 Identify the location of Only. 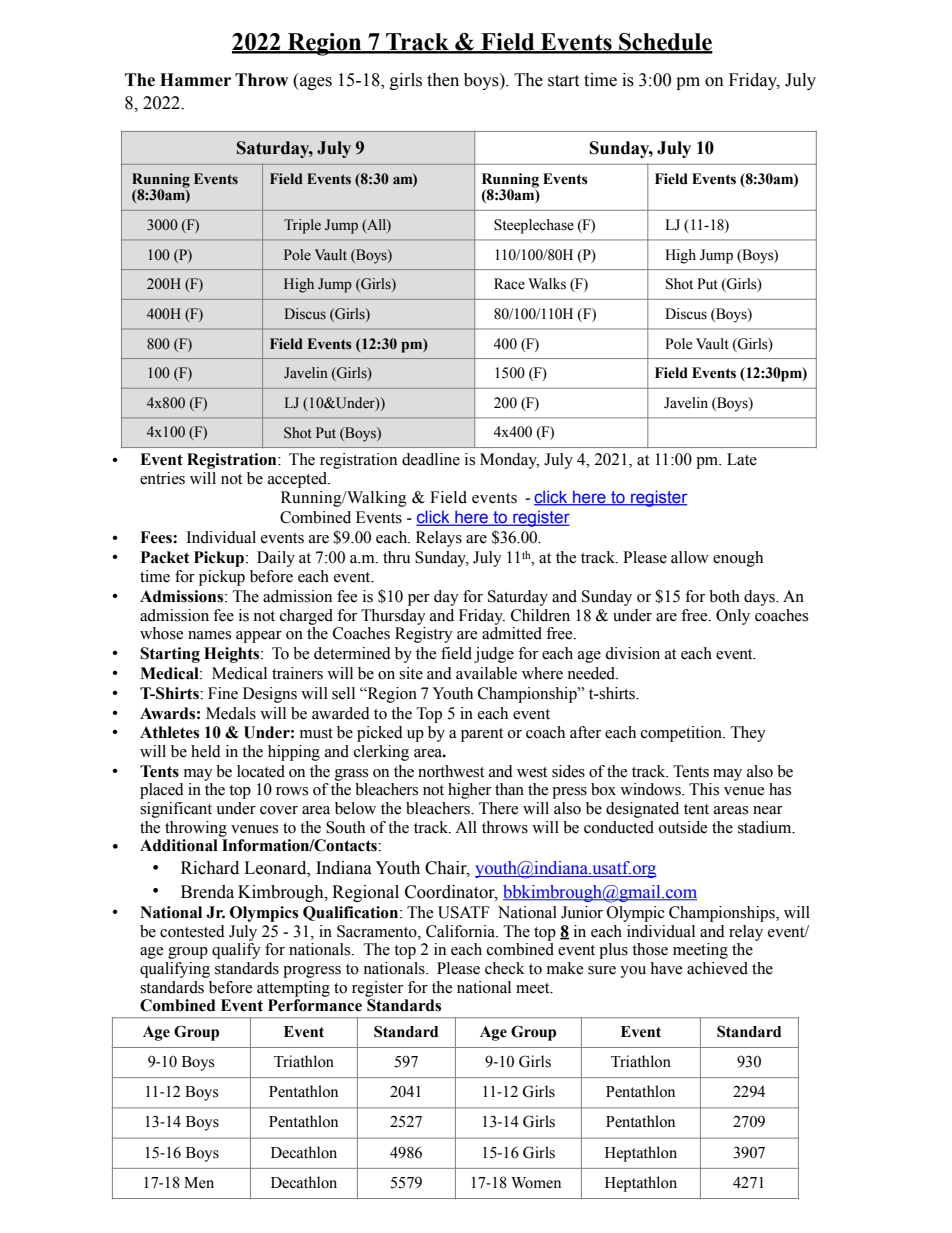
(733, 617).
